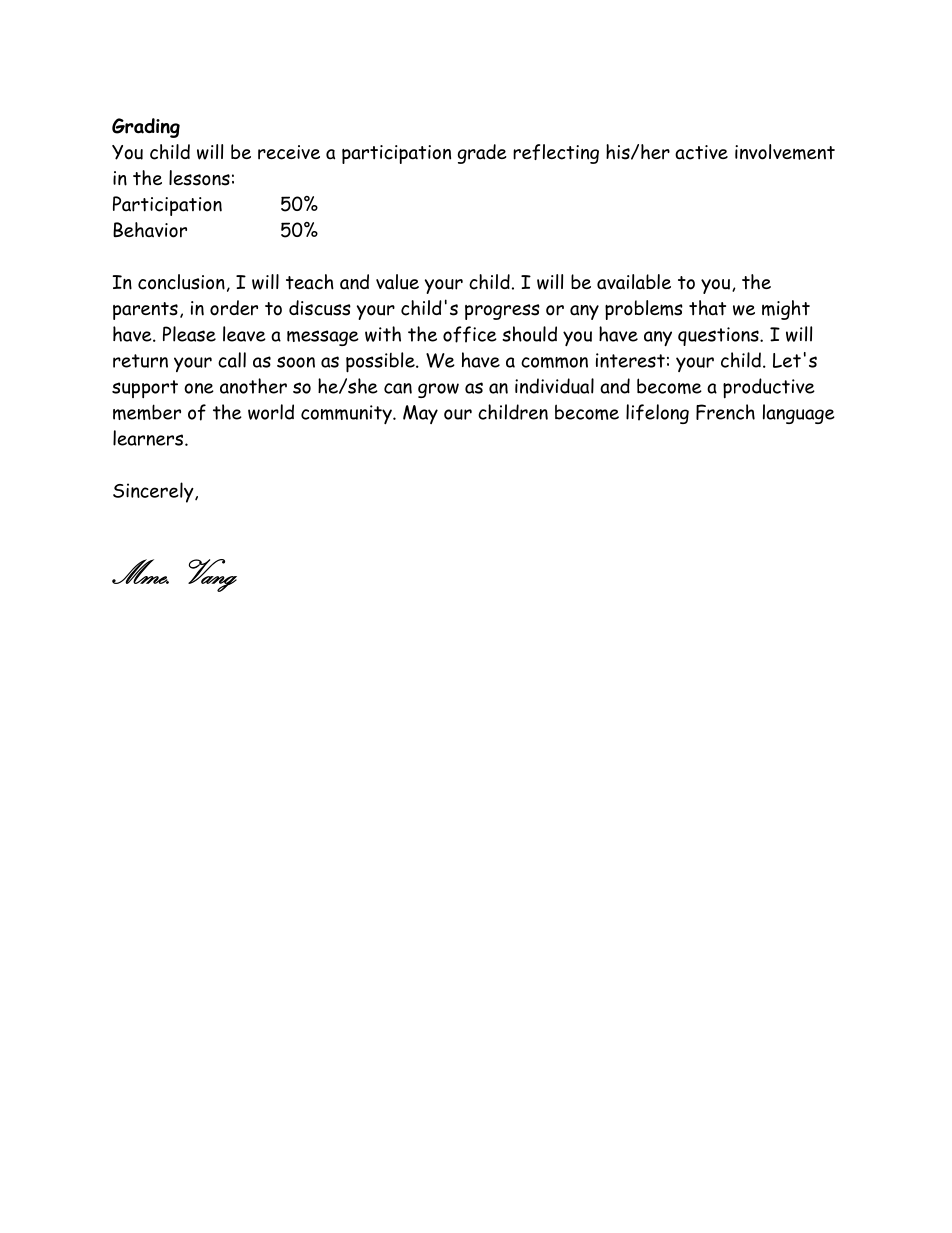 This screenshot has height=1233, width=952. I want to click on receive, so click(289, 152).
